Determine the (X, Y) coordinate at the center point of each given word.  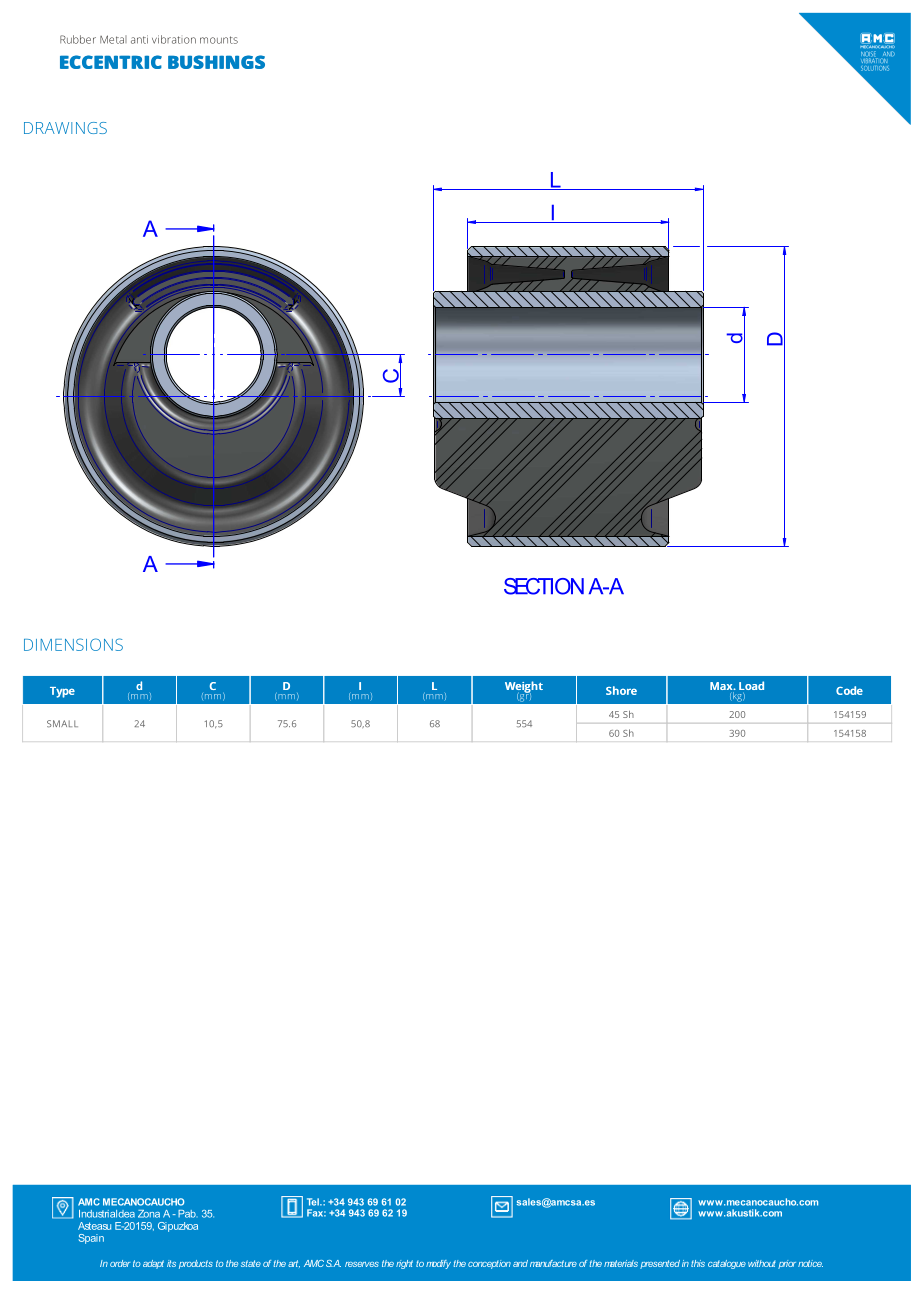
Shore (621, 690)
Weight (524, 688)
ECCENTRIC (111, 62)
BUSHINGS (216, 62)
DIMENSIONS (73, 644)
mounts (219, 40)
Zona (149, 1214)
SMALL (62, 724)
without (762, 1263)
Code (849, 690)
